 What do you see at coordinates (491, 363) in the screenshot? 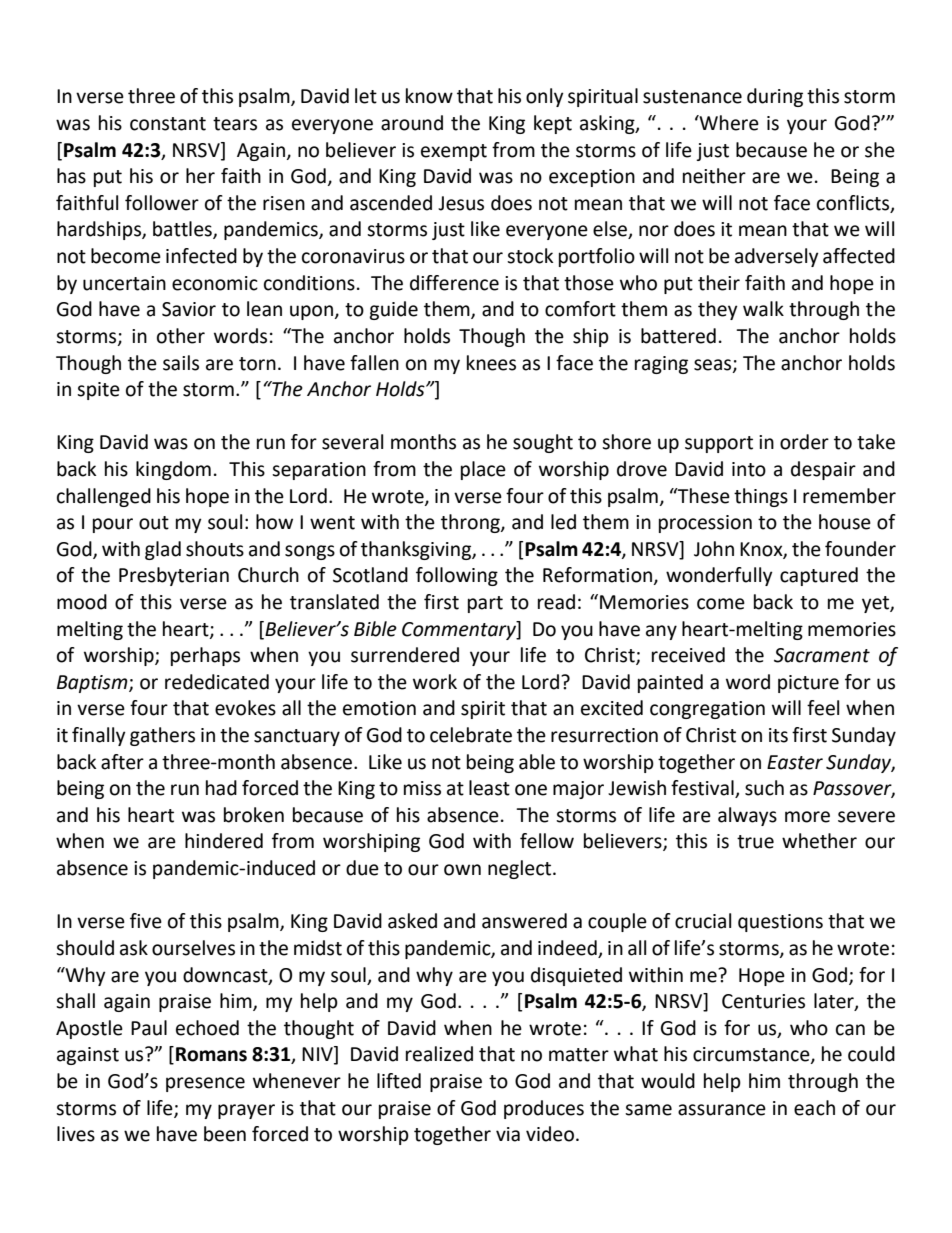
I see `knees` at bounding box center [491, 363].
